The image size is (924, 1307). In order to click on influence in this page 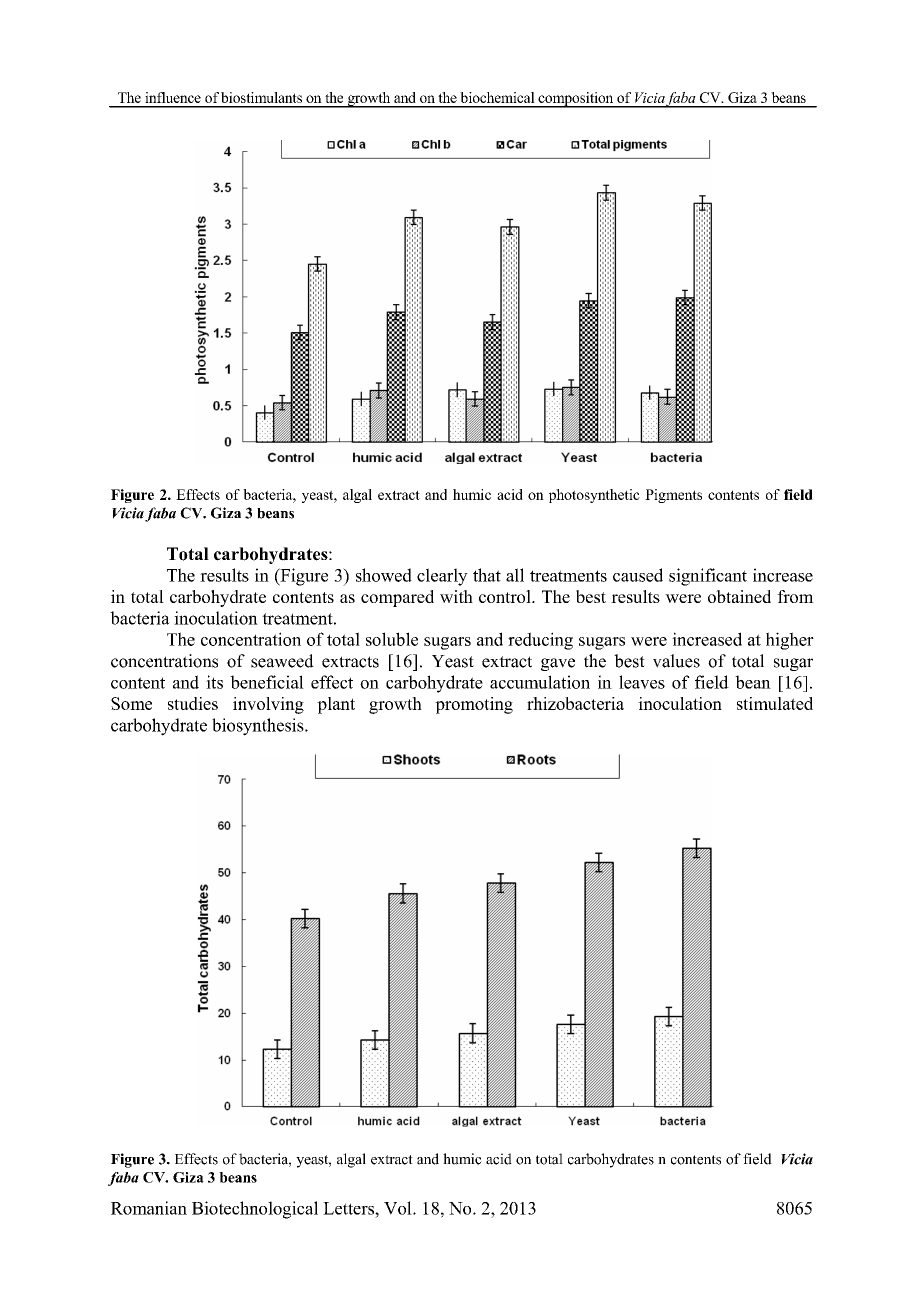, I will do `click(173, 97)`.
